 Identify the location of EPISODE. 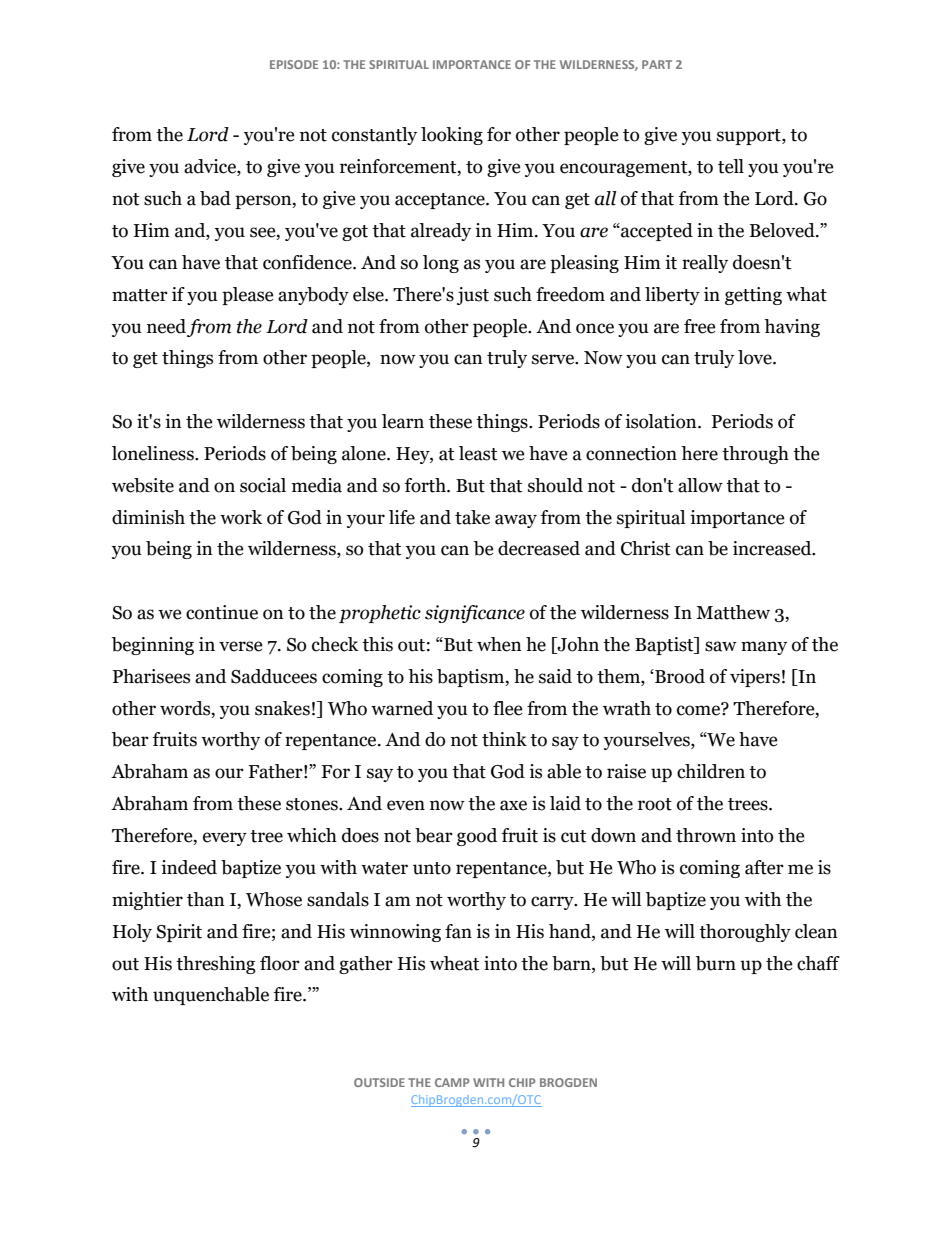
(294, 64).
